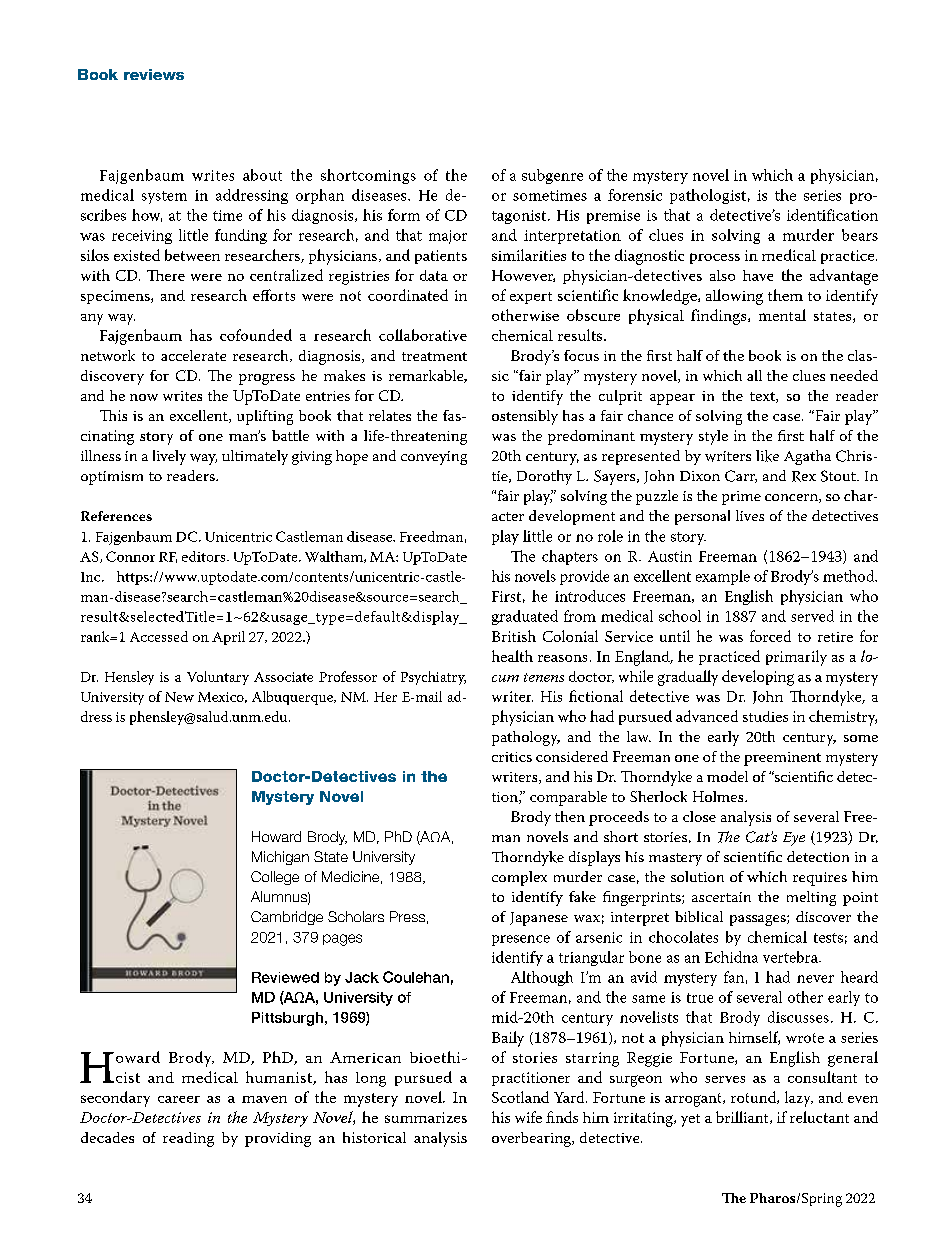  I want to click on like, so click(767, 456).
